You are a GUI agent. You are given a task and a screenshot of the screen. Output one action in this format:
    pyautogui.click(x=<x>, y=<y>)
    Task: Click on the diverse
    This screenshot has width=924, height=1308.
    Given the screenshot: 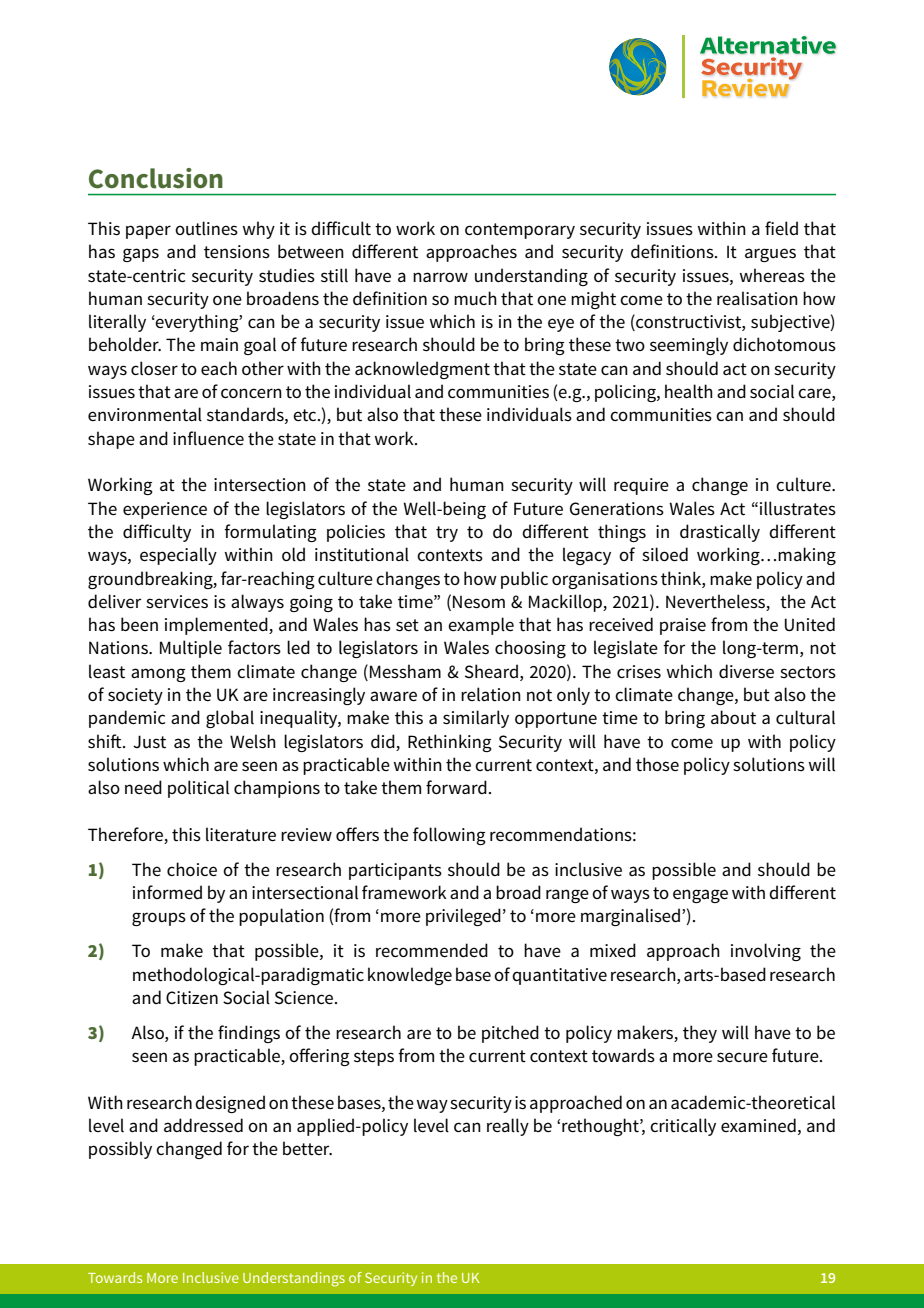 What is the action you would take?
    pyautogui.click(x=746, y=671)
